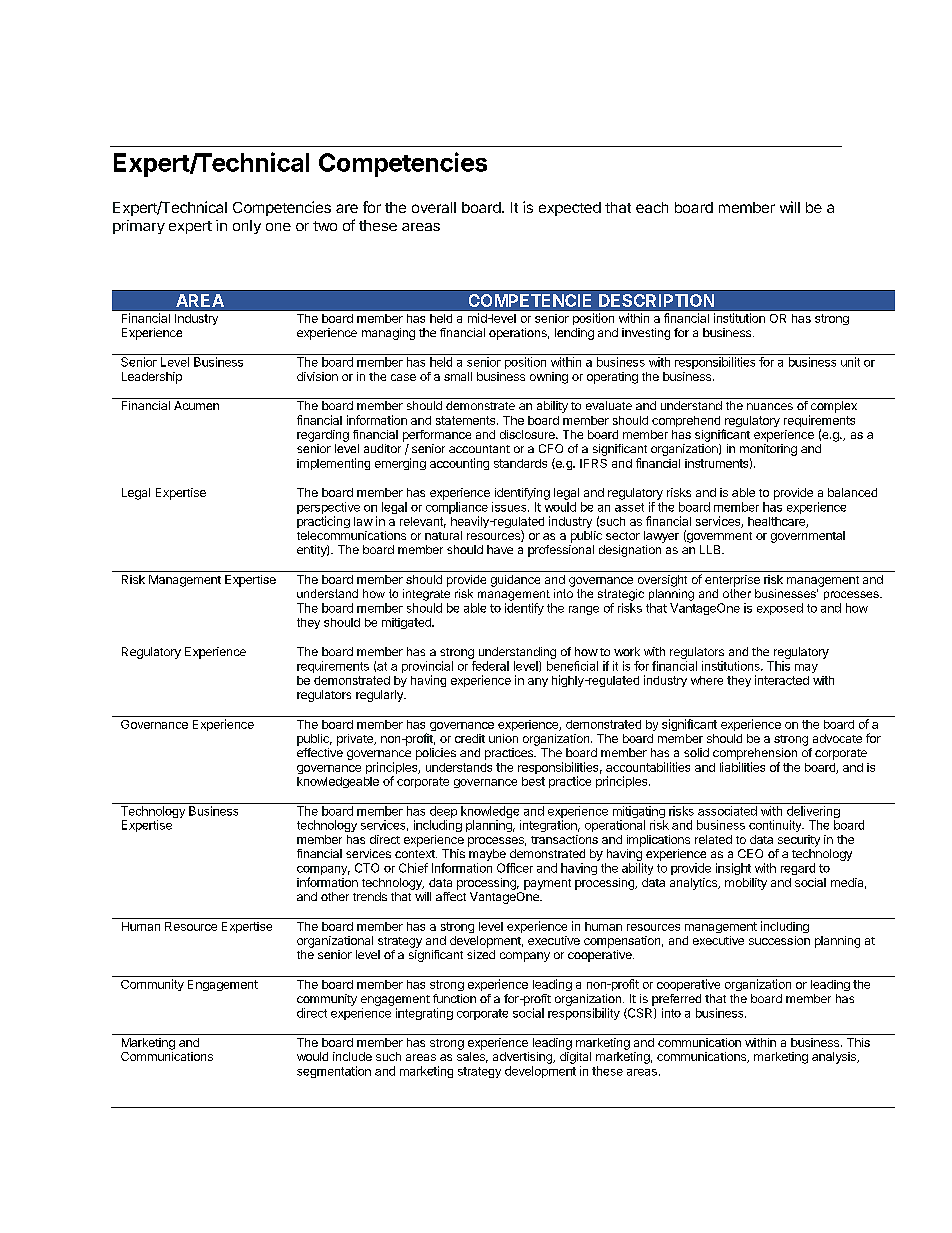 This document has width=952, height=1233. I want to click on overall, so click(434, 207).
